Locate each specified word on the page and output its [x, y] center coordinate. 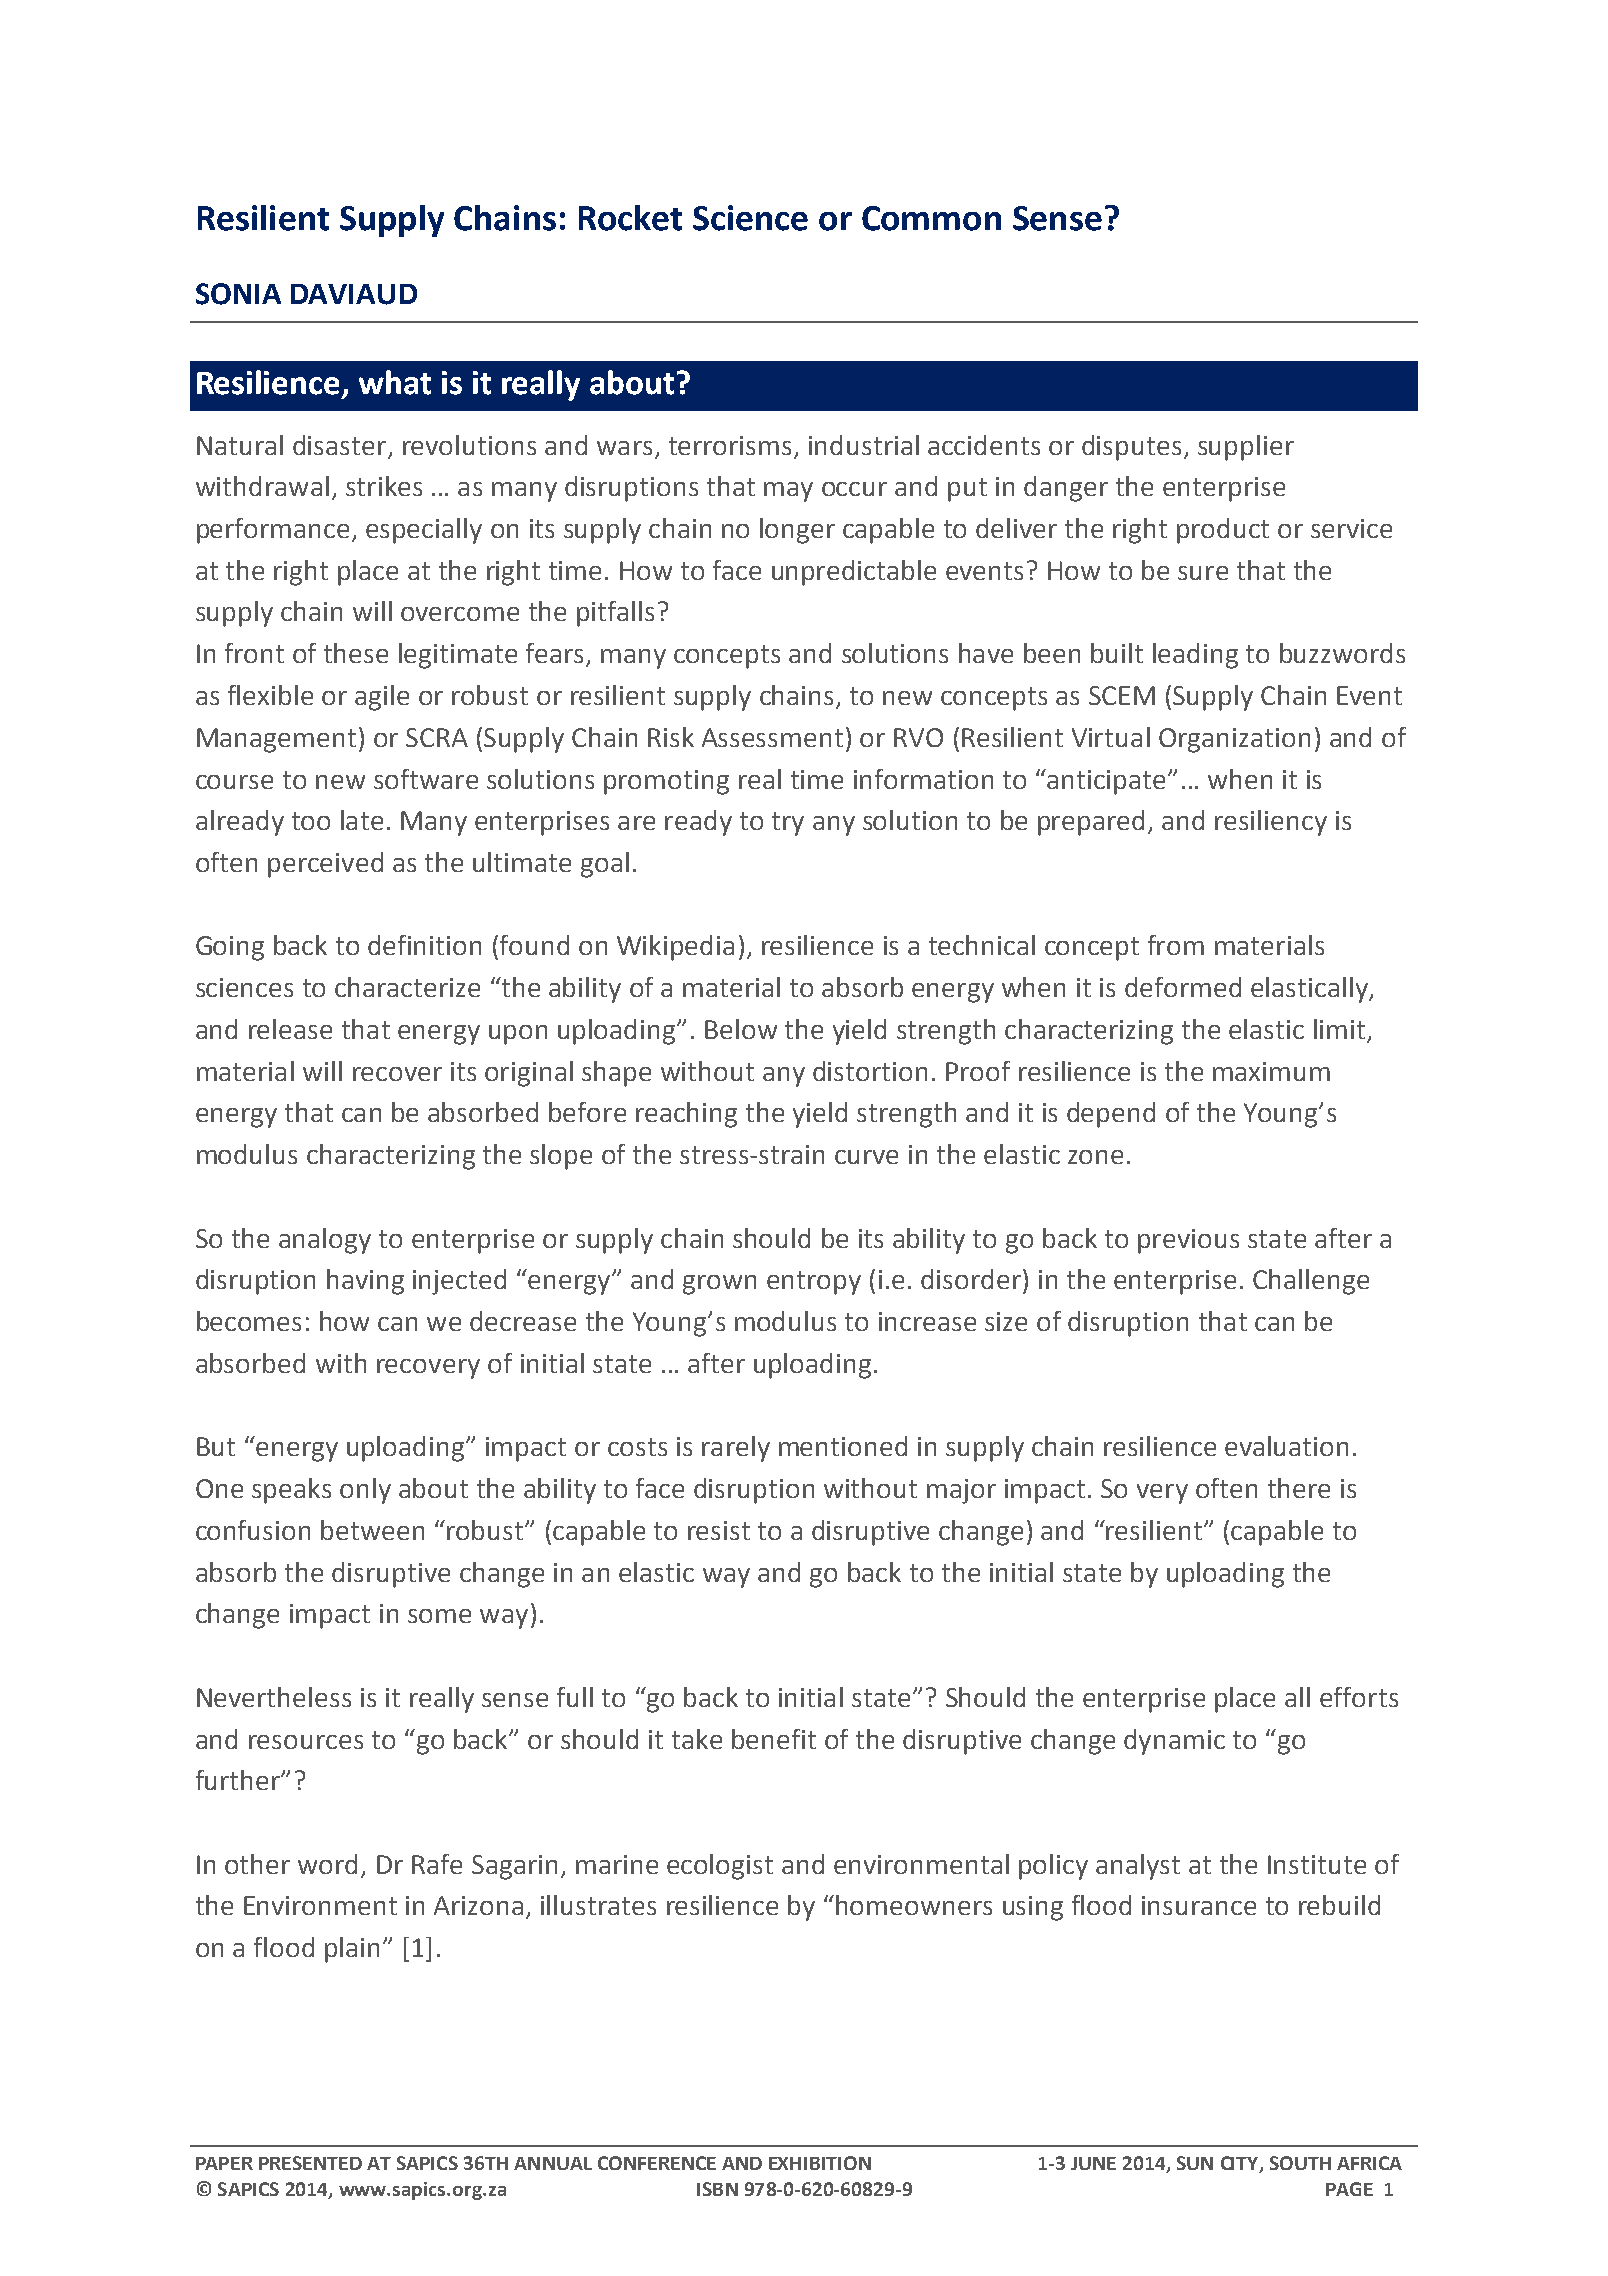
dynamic [1174, 1742]
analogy [325, 1241]
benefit [774, 1739]
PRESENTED [310, 2163]
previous [1188, 1241]
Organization [1234, 740]
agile [382, 698]
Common [931, 218]
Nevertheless [274, 1697]
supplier [1246, 448]
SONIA [238, 294]
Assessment [772, 737]
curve [866, 1157]
